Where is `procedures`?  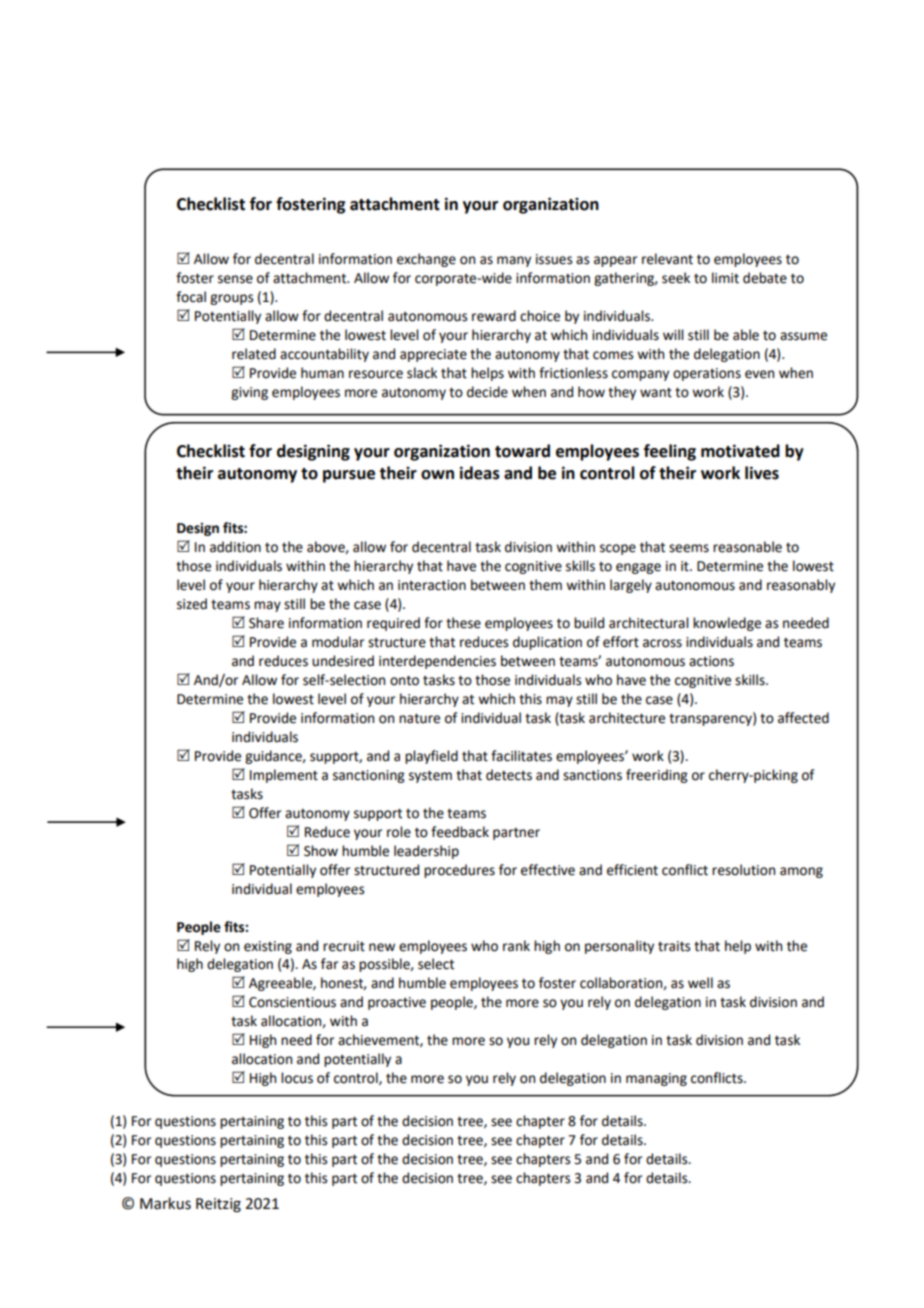 procedures is located at coordinates (459, 871).
